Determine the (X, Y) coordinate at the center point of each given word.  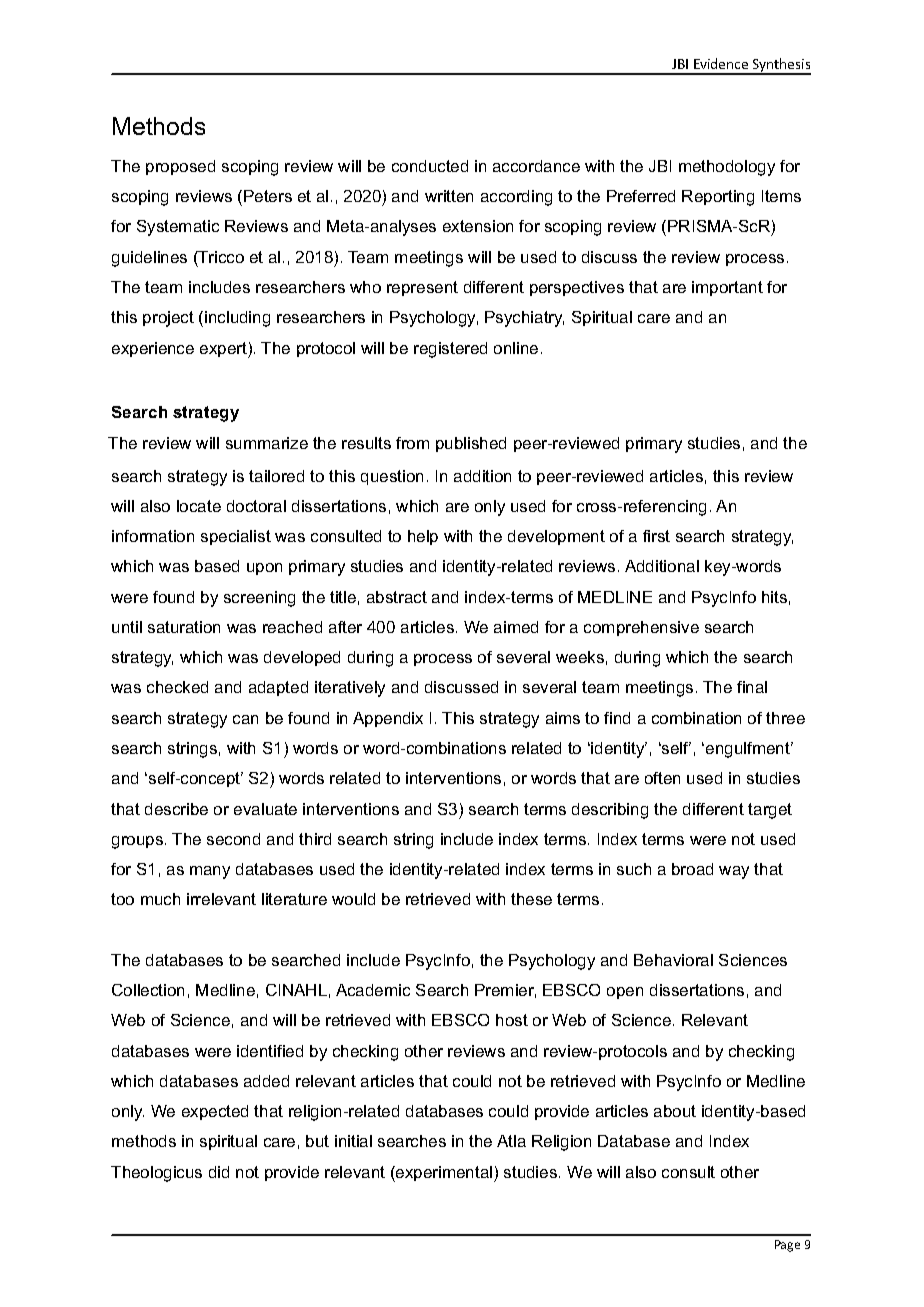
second (233, 839)
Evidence (721, 63)
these (531, 899)
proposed (180, 167)
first (656, 536)
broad (692, 869)
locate (199, 506)
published (471, 444)
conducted (430, 166)
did (219, 1172)
